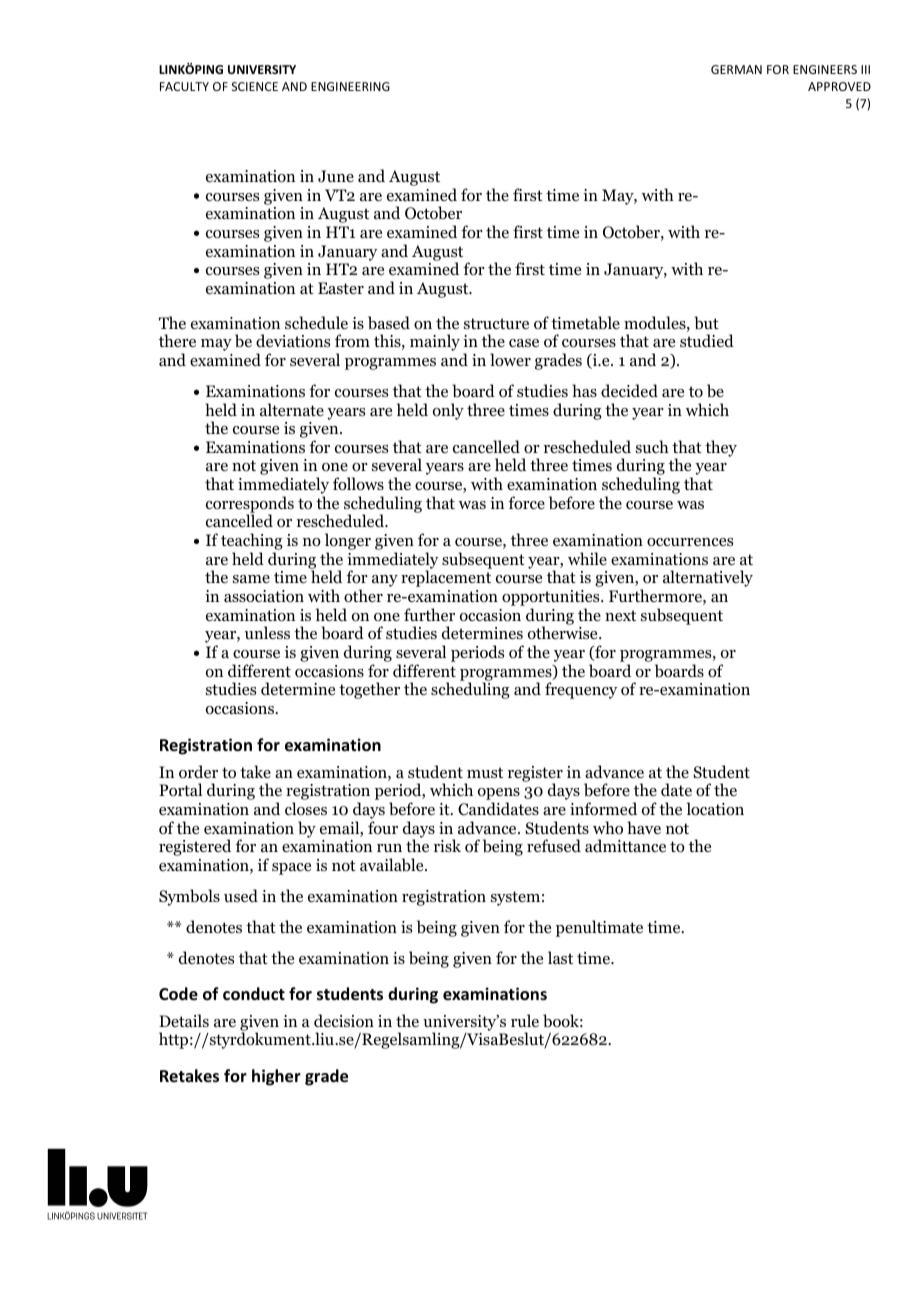 The height and width of the page is (1308, 924). What do you see at coordinates (276, 1077) in the page?
I see `higher` at bounding box center [276, 1077].
